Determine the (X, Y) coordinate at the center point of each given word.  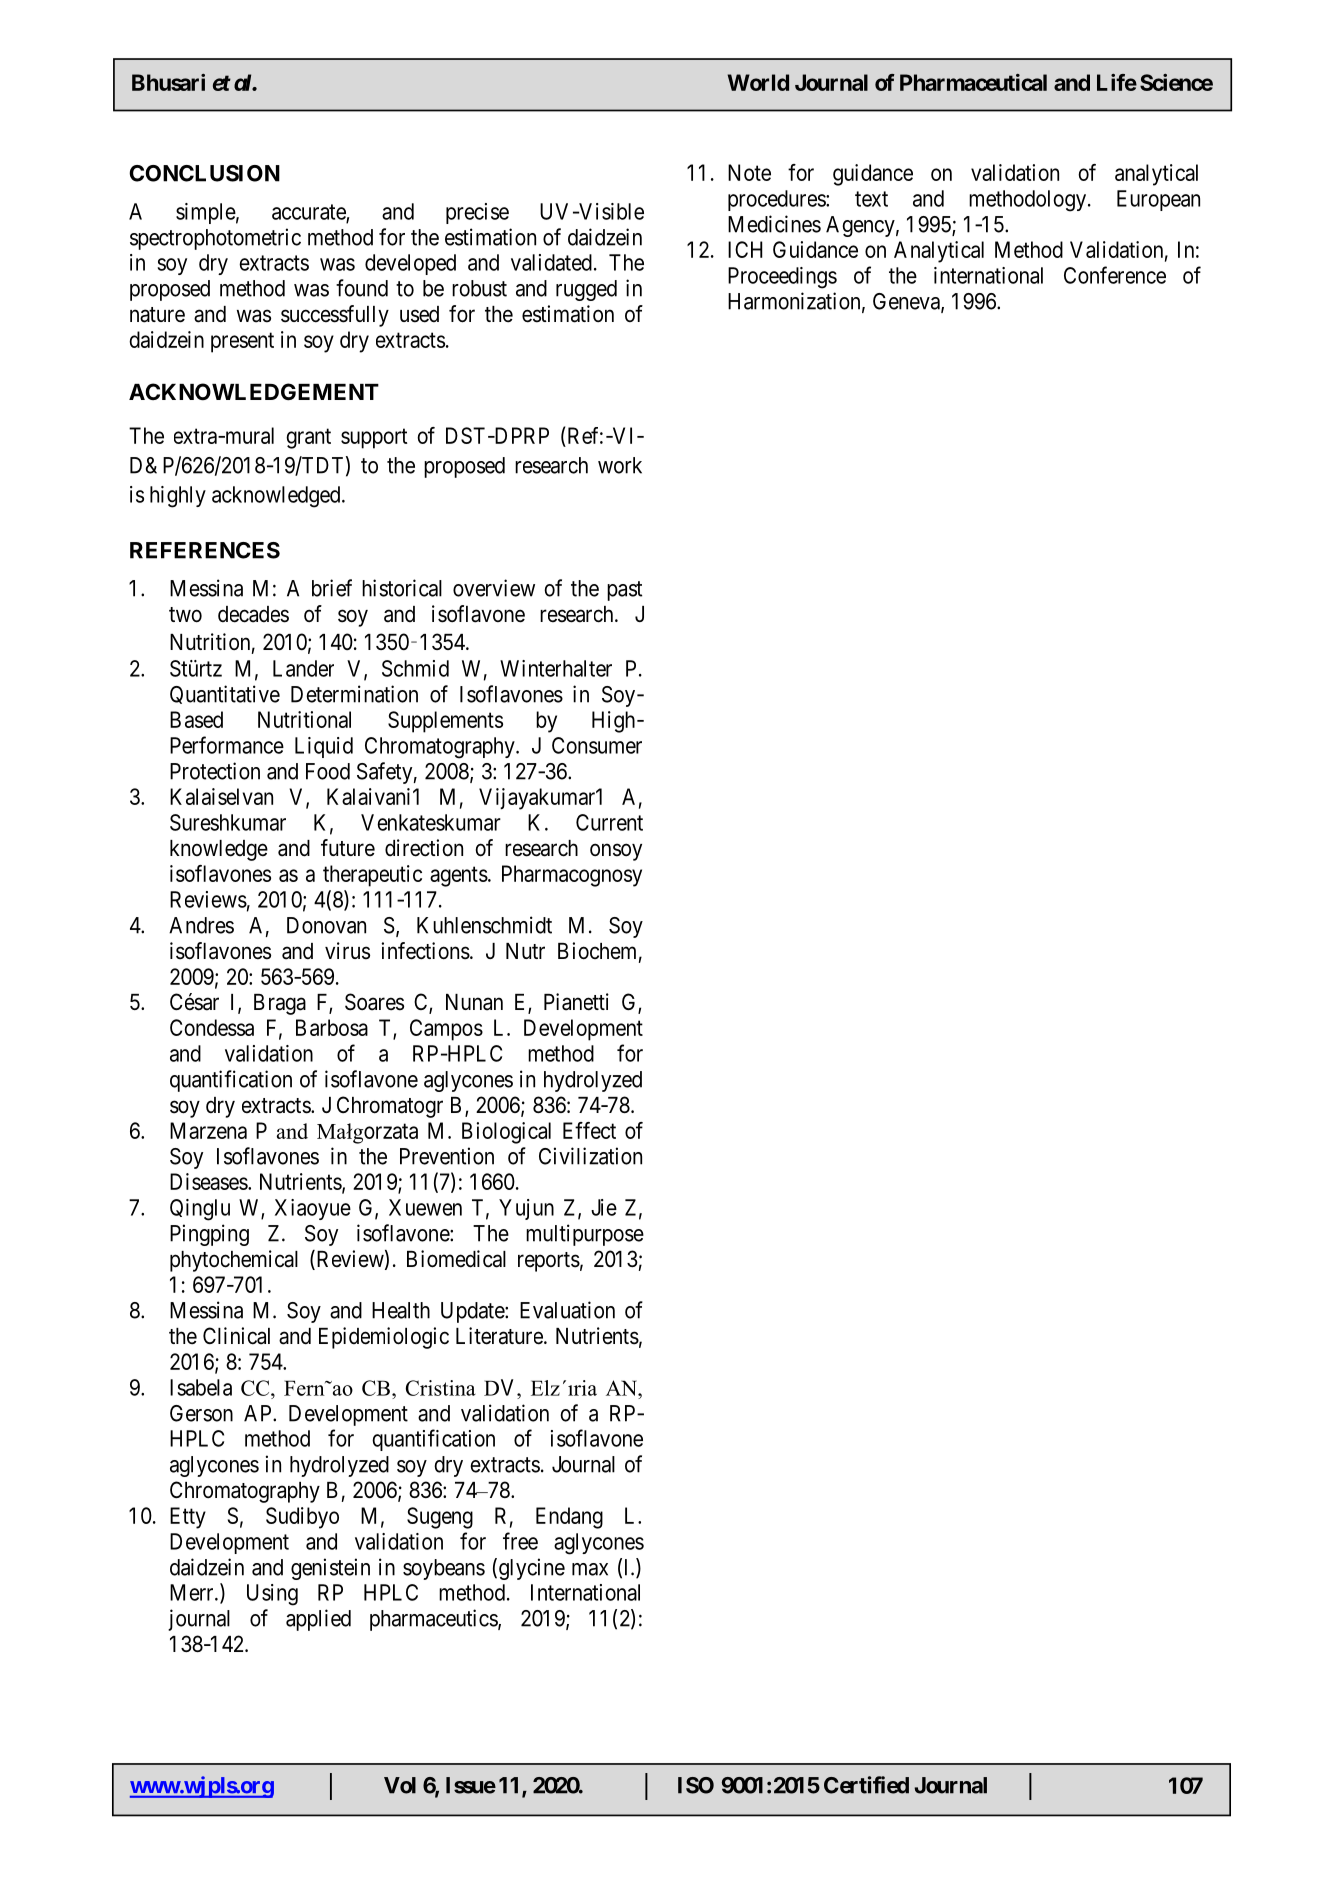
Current (609, 822)
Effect (589, 1130)
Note (749, 172)
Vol (400, 1785)
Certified (866, 1785)
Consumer (597, 745)
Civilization (590, 1156)
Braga (280, 1004)
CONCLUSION (204, 173)
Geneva (907, 302)
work (620, 465)
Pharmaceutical (973, 82)
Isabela (201, 1387)
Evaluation (567, 1310)
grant (308, 438)
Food (328, 771)
